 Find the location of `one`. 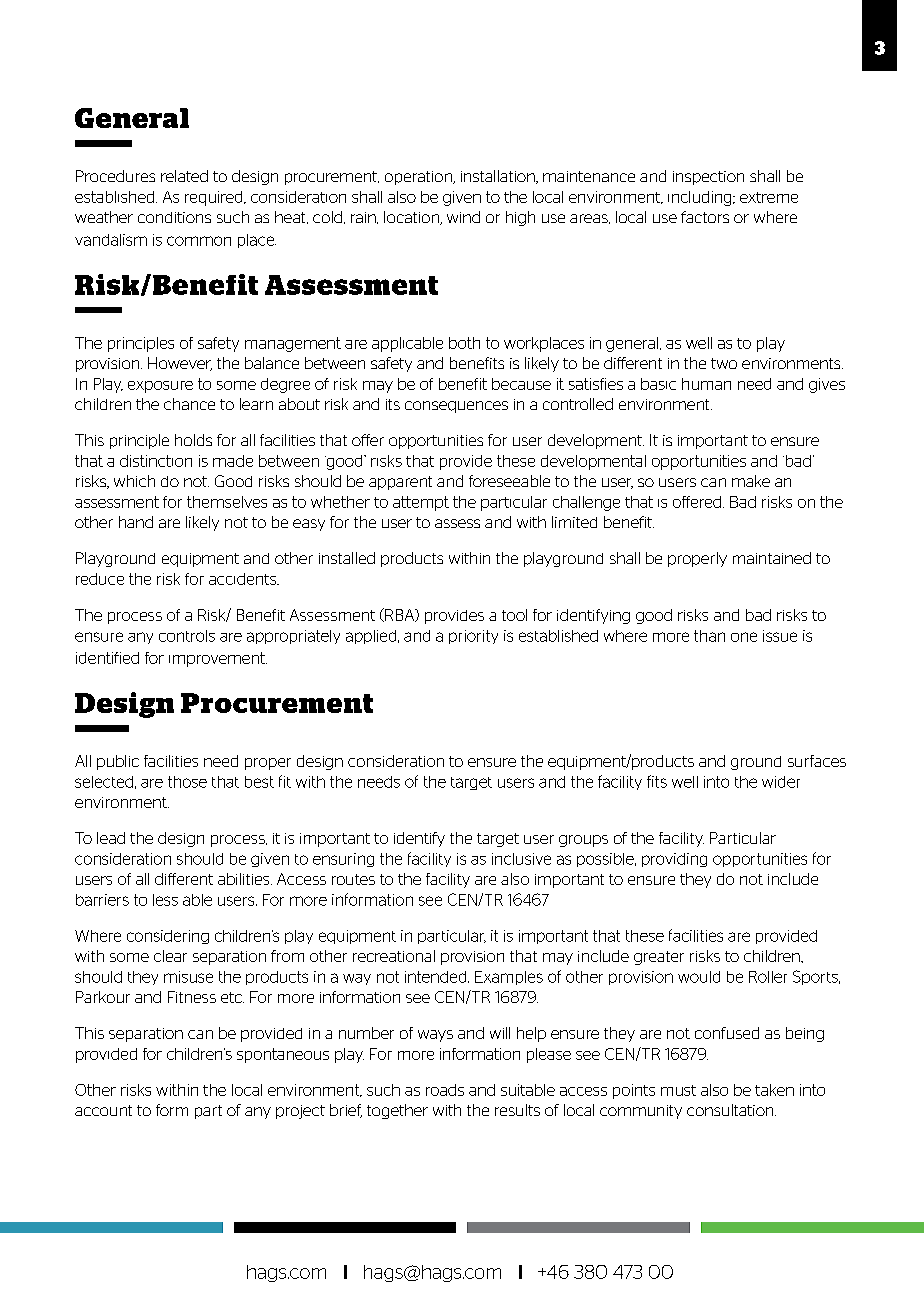

one is located at coordinates (744, 637).
